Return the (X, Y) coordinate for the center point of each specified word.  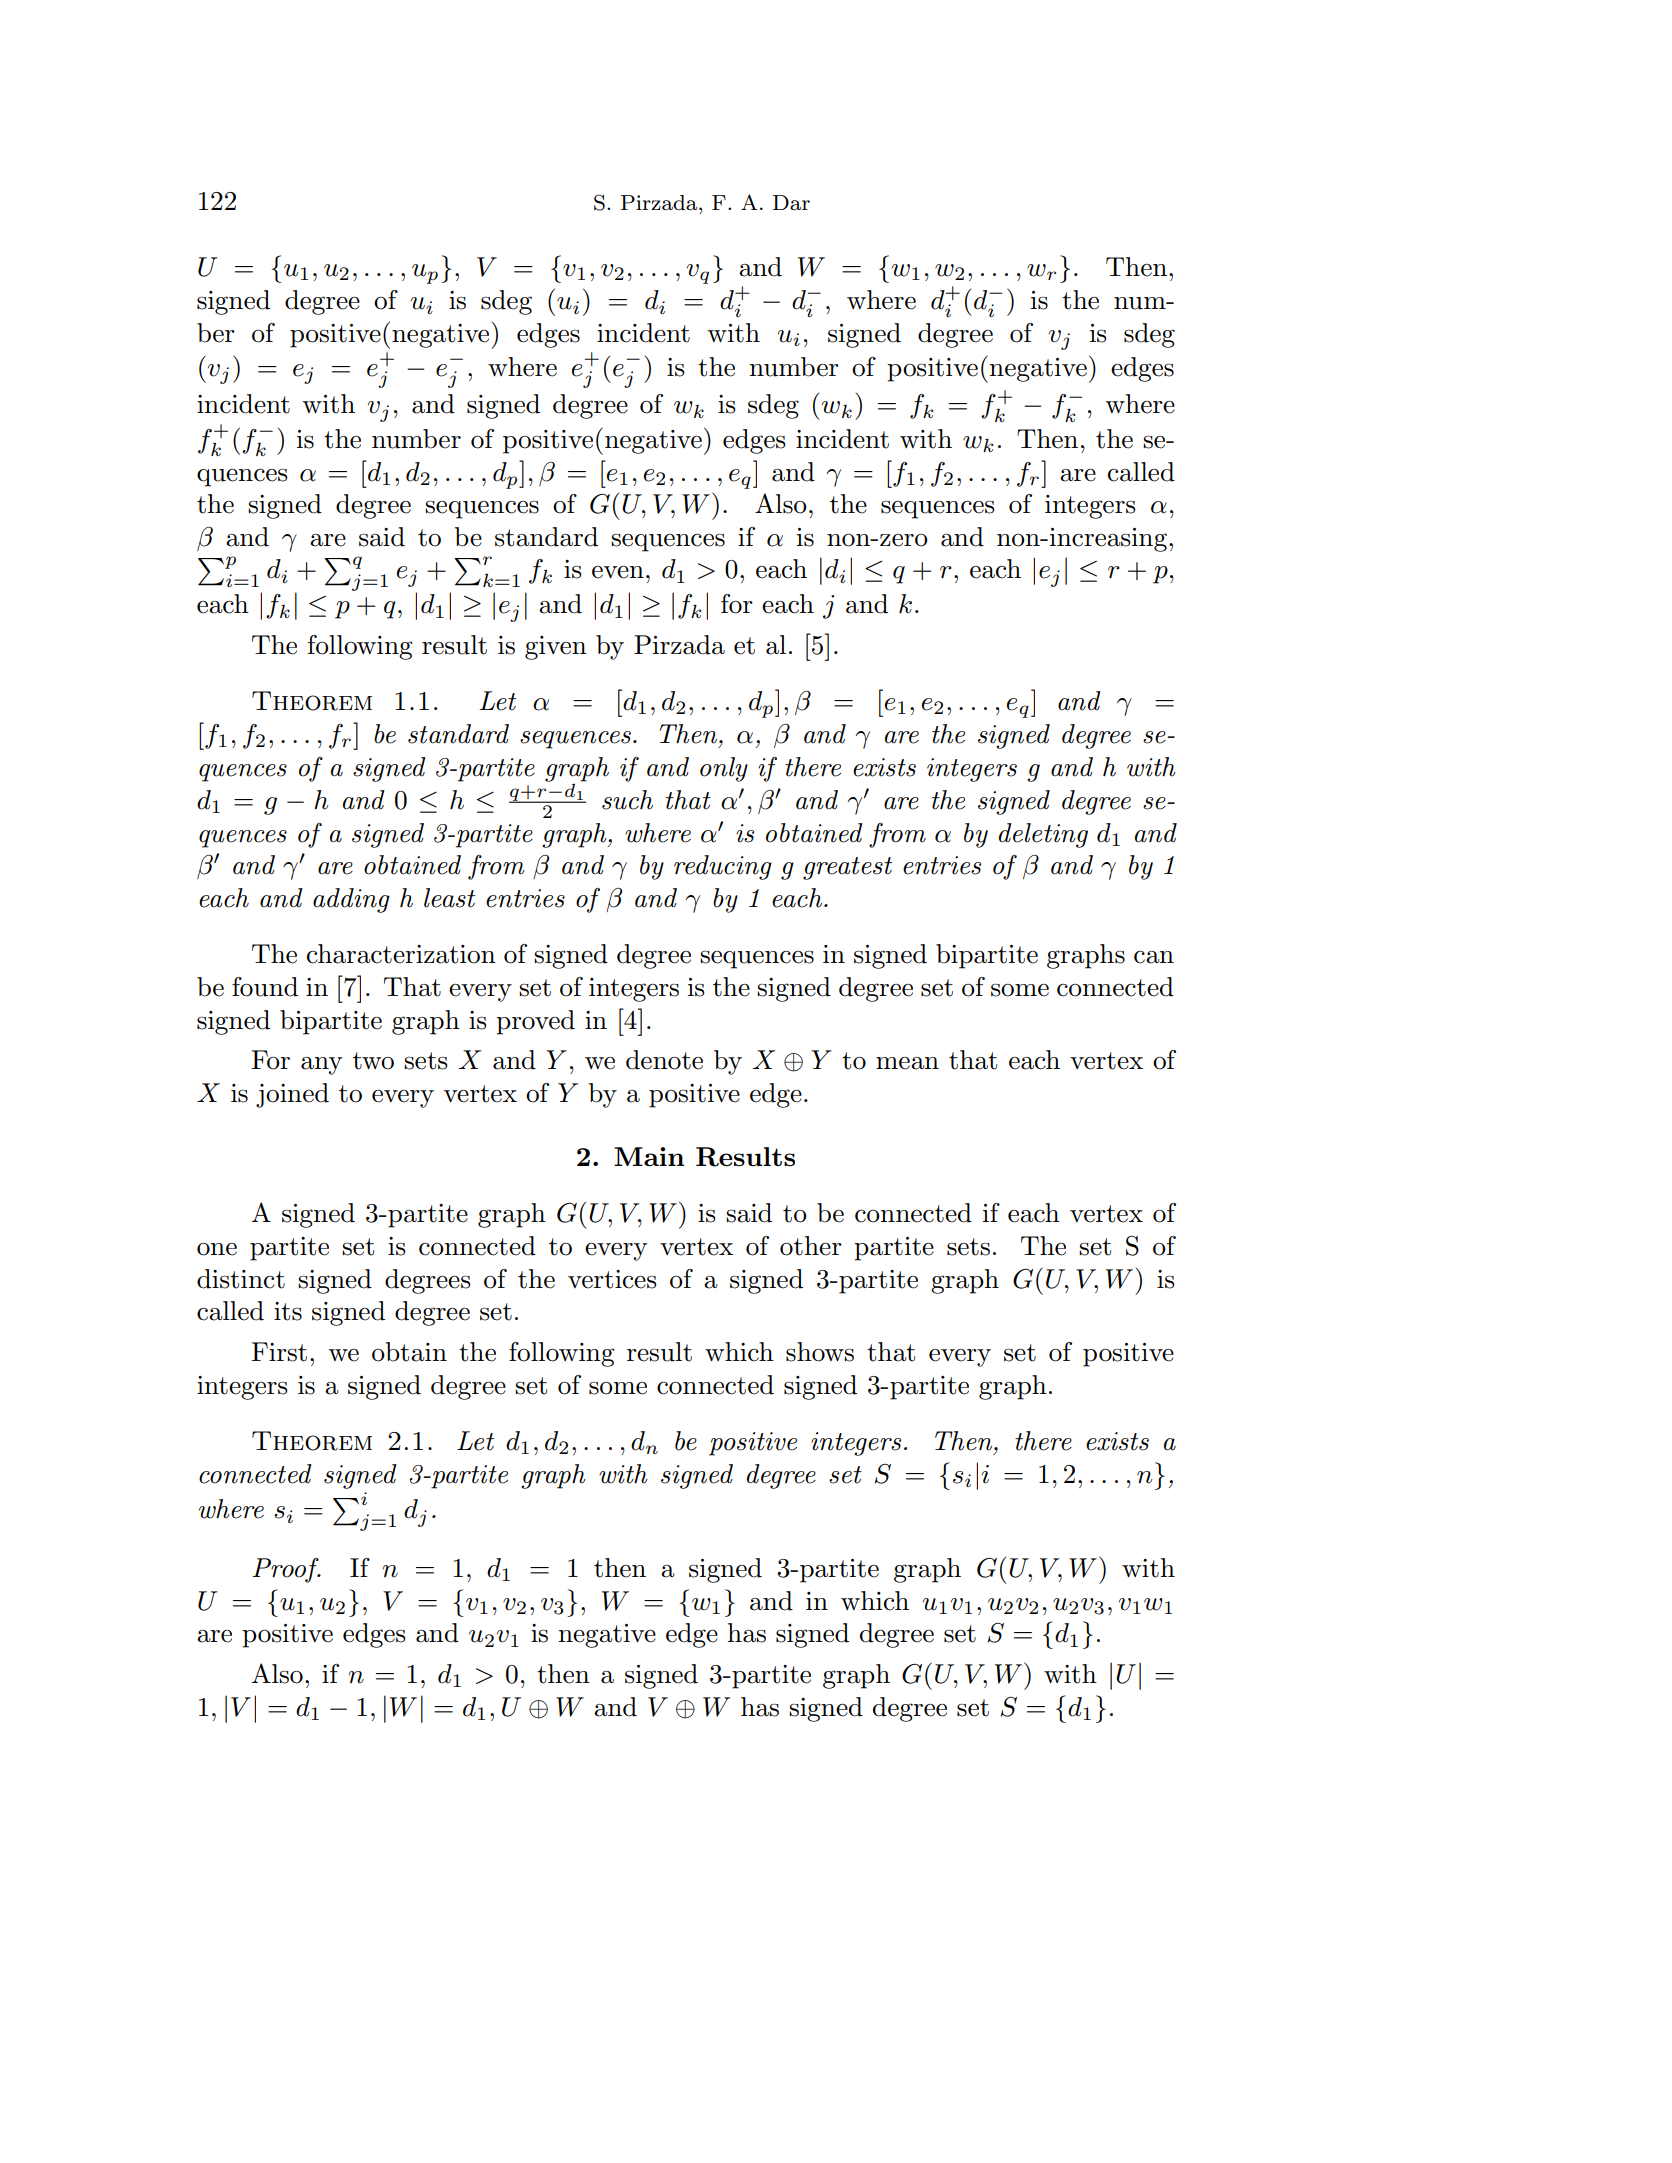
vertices (612, 1279)
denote (664, 1060)
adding (351, 900)
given (556, 648)
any (321, 1066)
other (811, 1246)
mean (907, 1063)
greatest (847, 868)
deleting (1043, 835)
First (279, 1352)
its (288, 1311)
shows (820, 1352)
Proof (286, 1570)
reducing (723, 867)
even (618, 572)
